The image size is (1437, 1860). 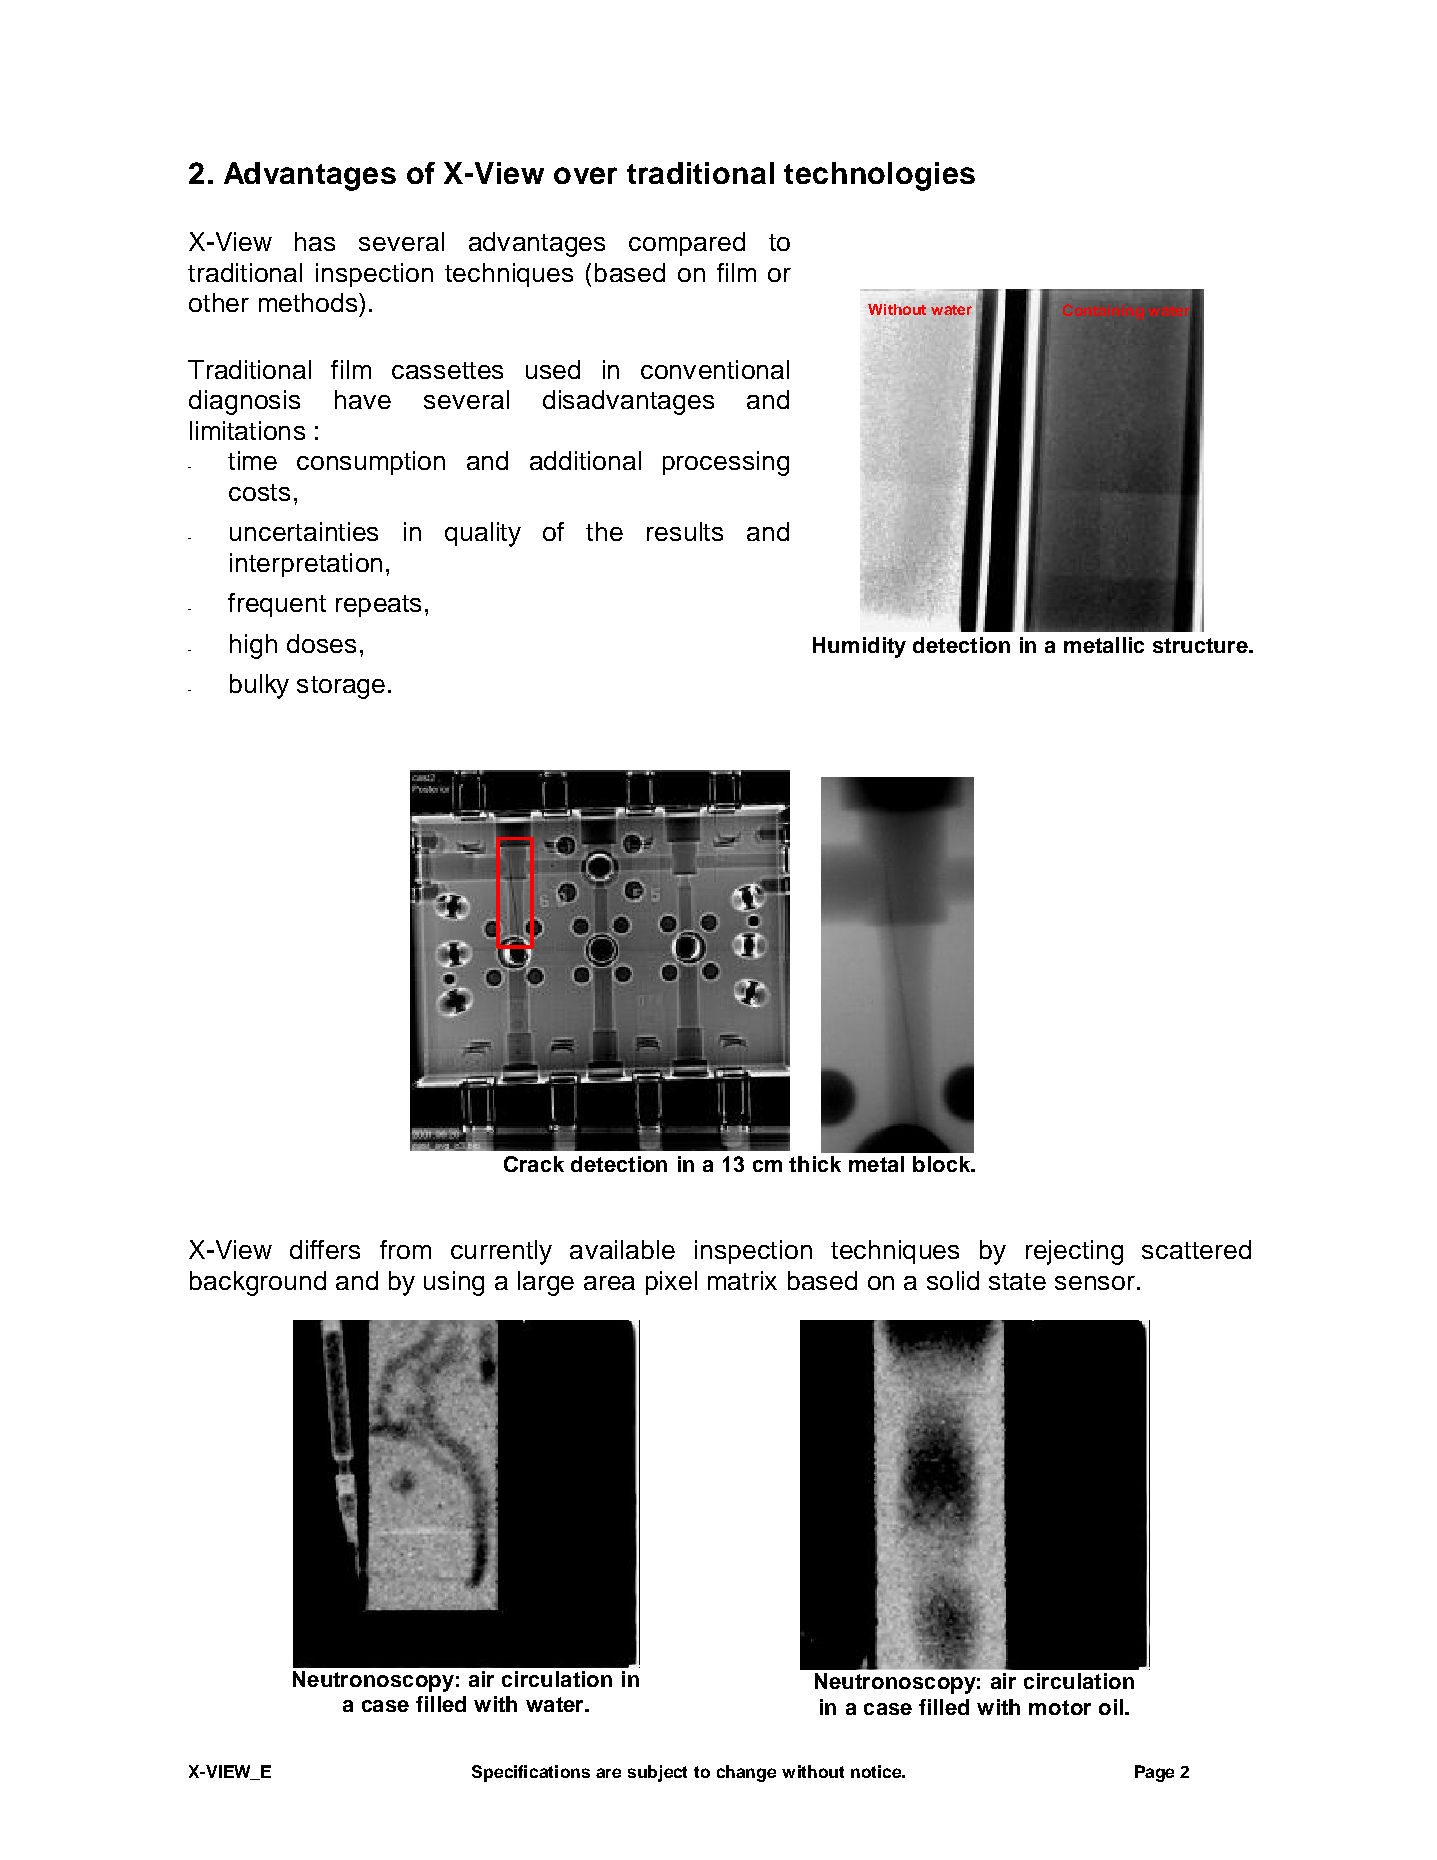 I want to click on technologies, so click(x=879, y=176).
